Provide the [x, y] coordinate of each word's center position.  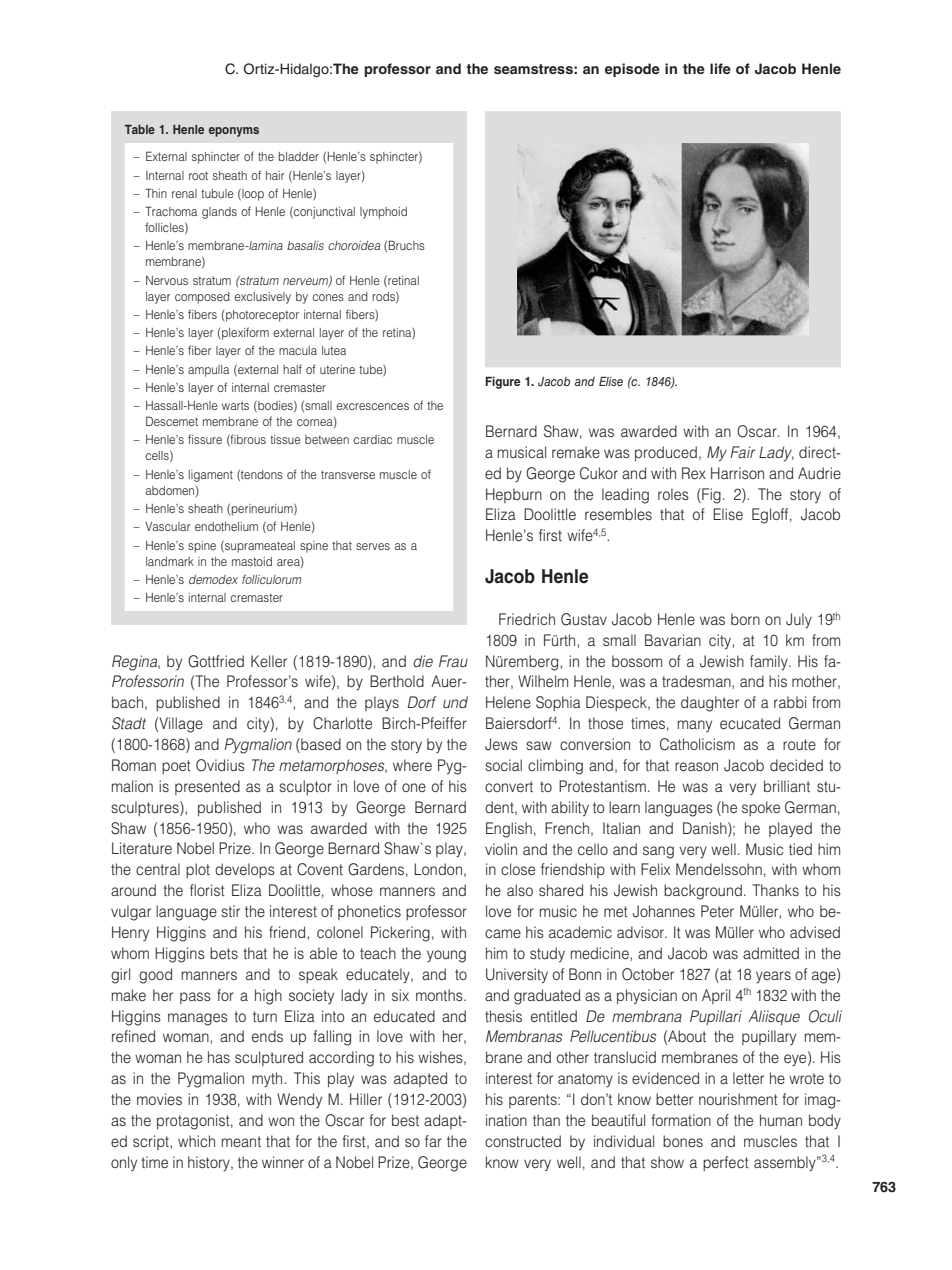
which [196, 1141]
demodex [213, 579]
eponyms [234, 132]
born [745, 619]
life [720, 68]
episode [632, 70]
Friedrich [527, 619]
